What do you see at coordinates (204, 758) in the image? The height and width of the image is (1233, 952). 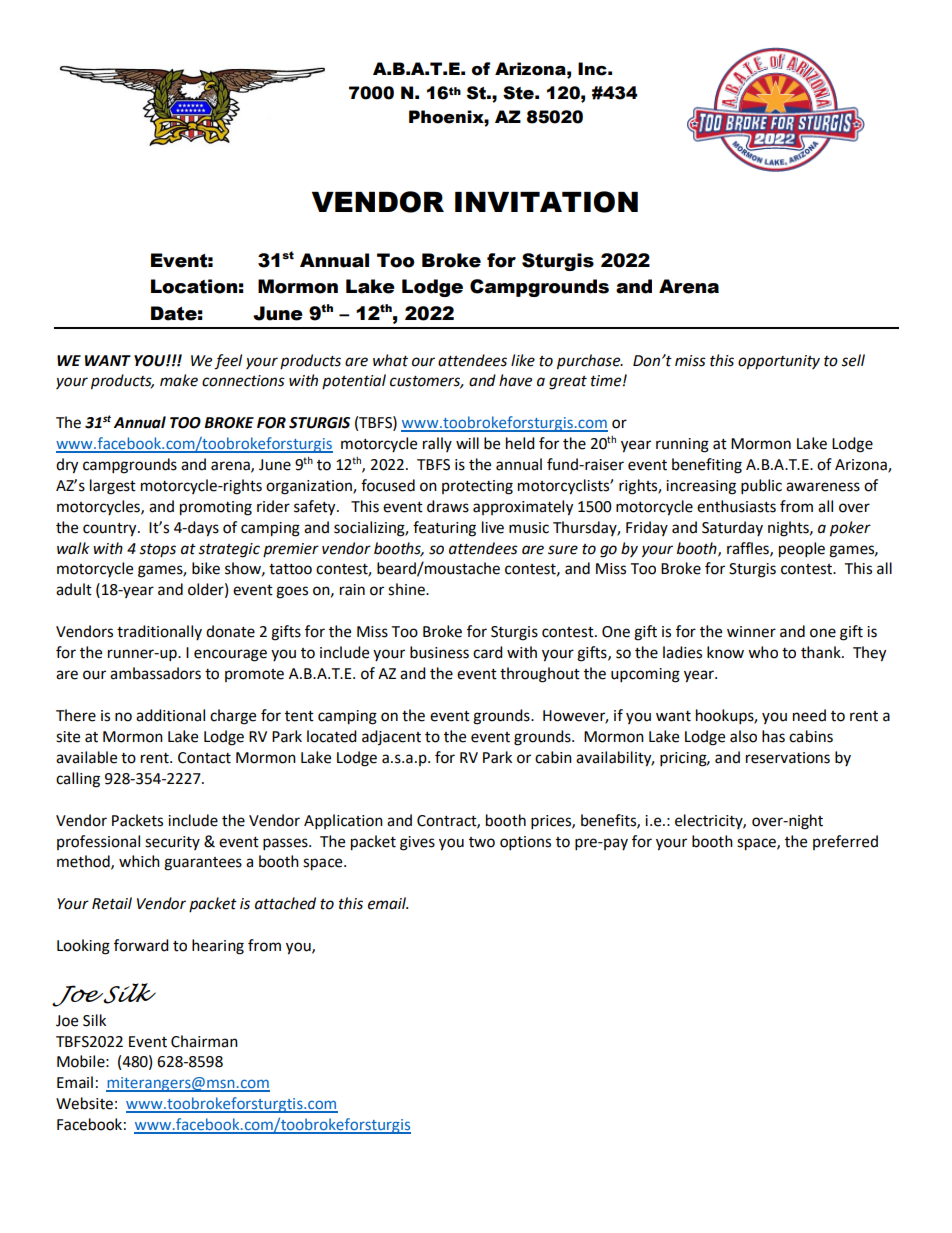 I see `Contact` at bounding box center [204, 758].
